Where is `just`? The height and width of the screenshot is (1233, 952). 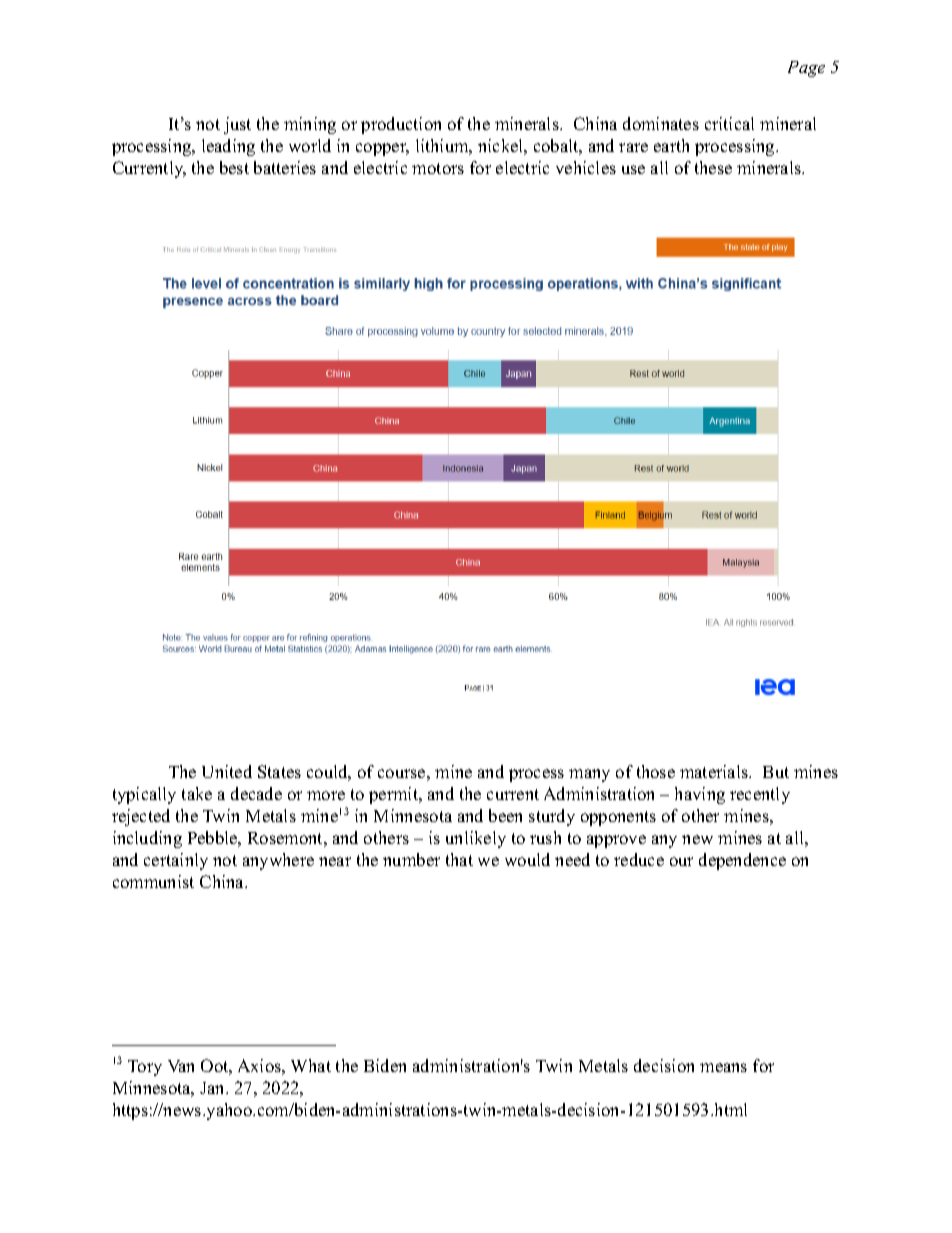 just is located at coordinates (237, 125).
